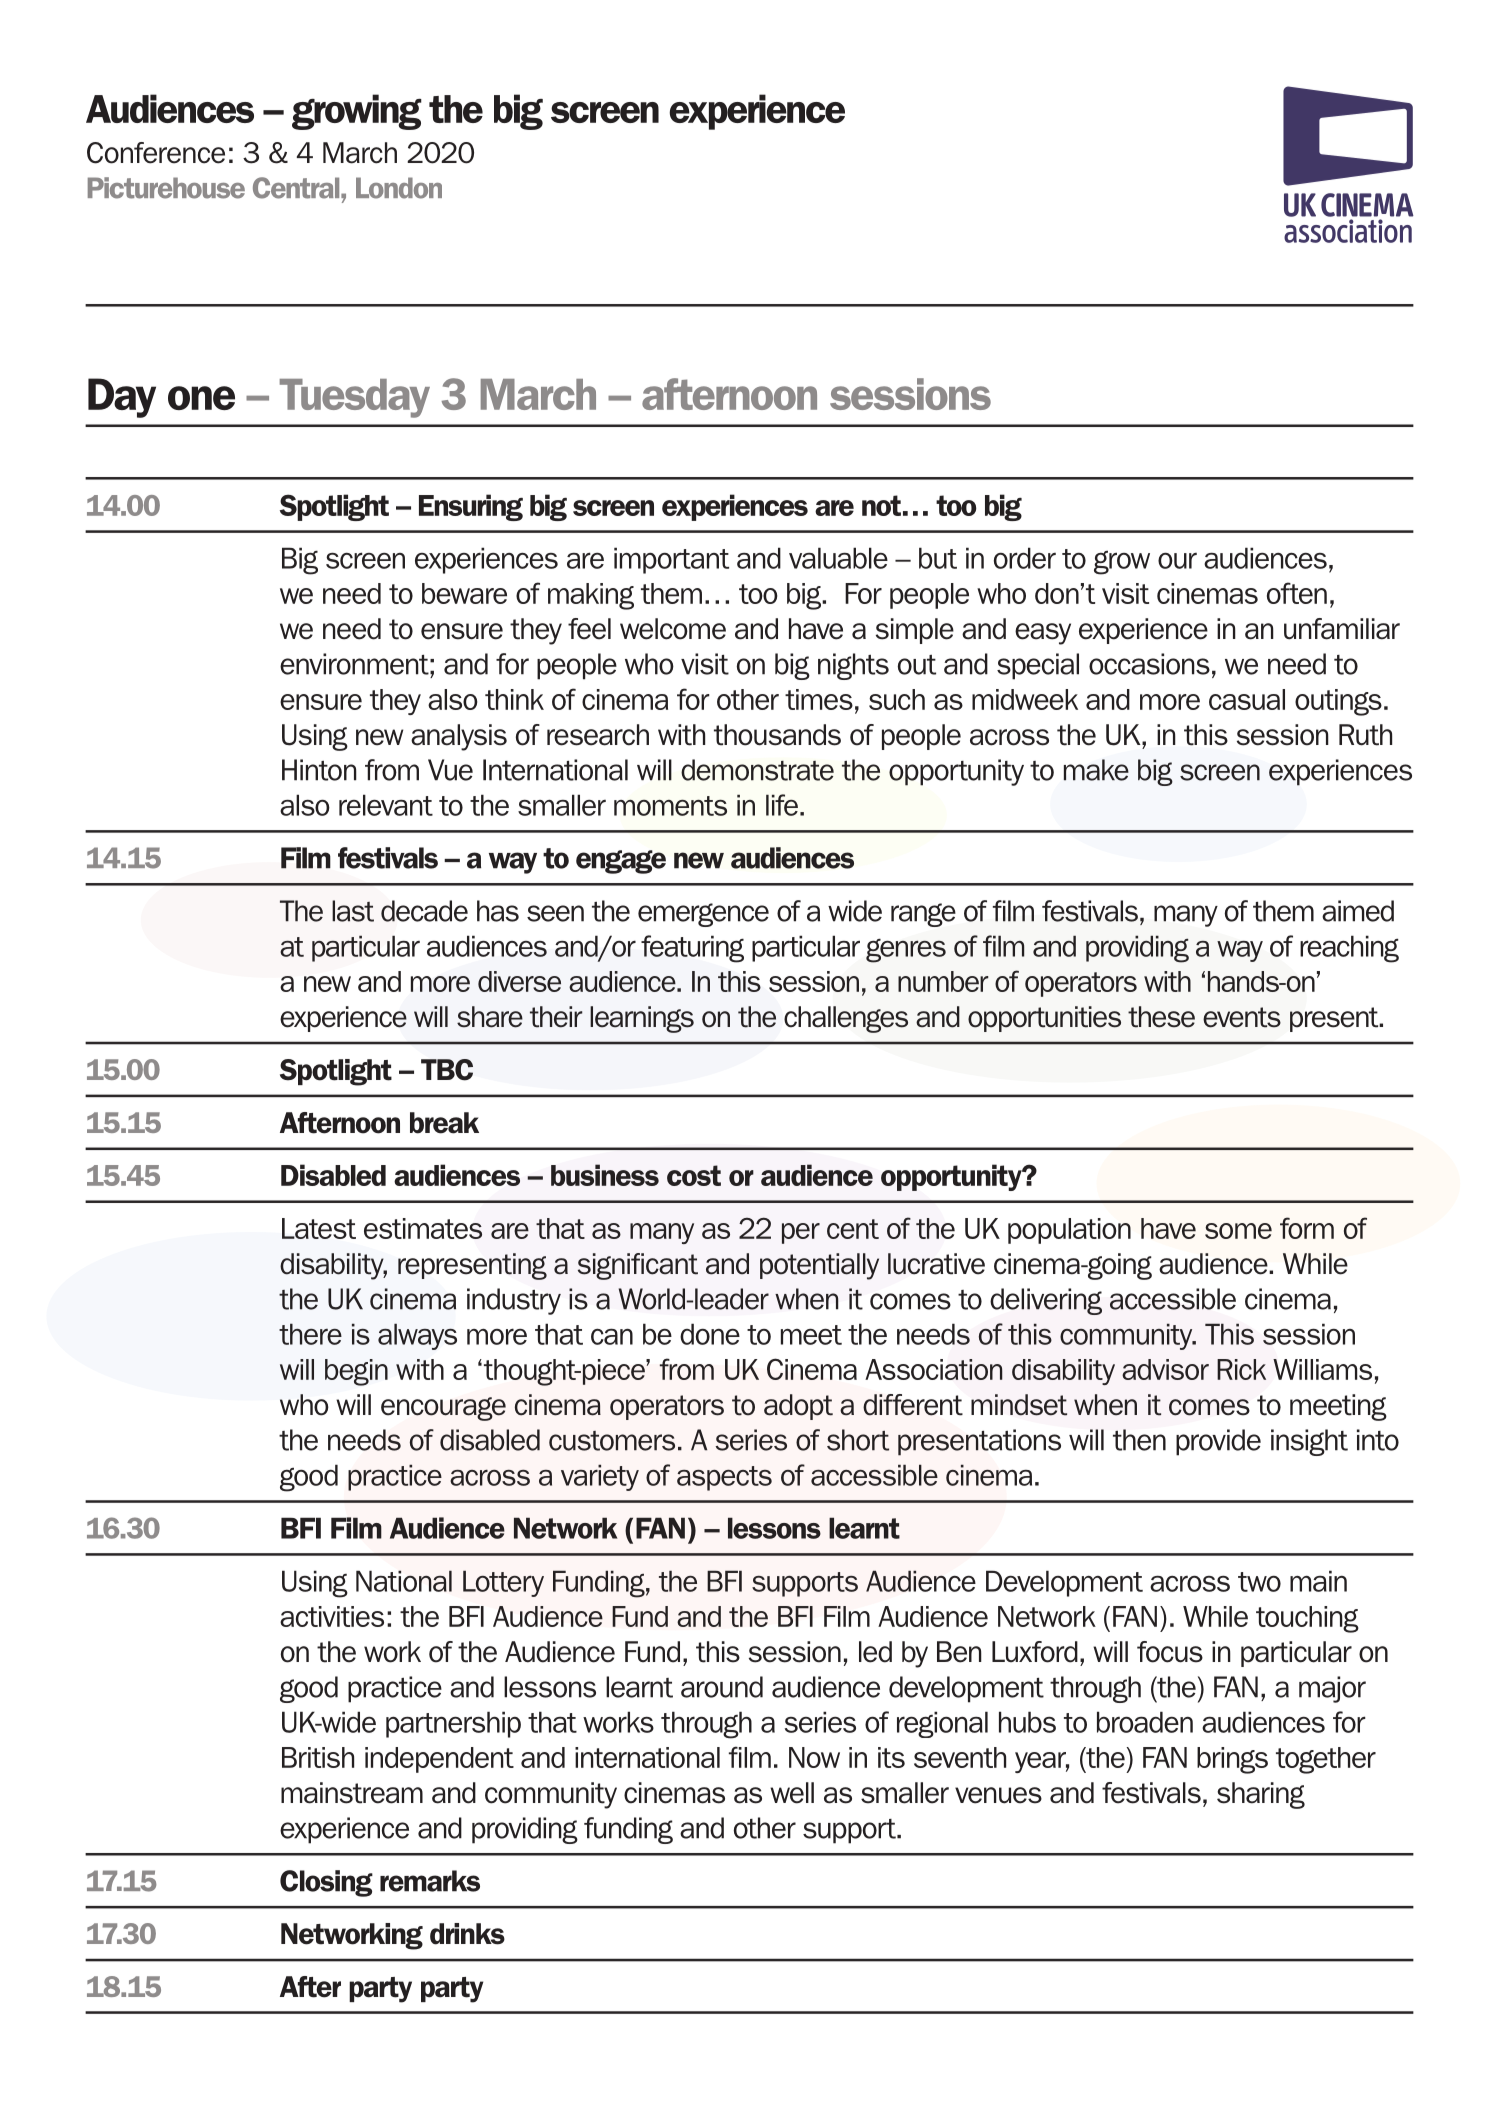  I want to click on challenges, so click(846, 1019).
